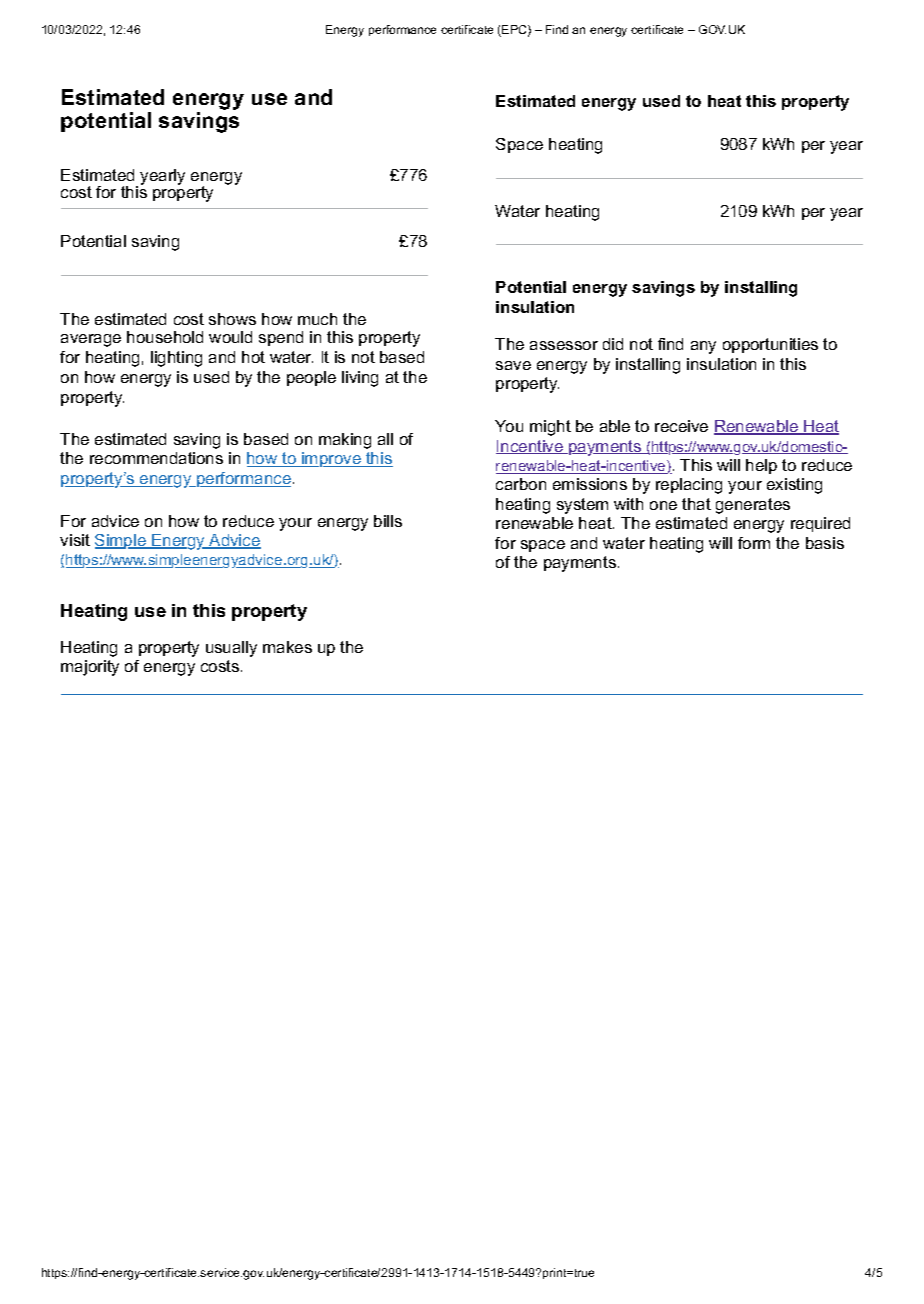 This image has height=1304, width=924. Describe the element at coordinates (770, 345) in the image. I see `opportunities` at that location.
